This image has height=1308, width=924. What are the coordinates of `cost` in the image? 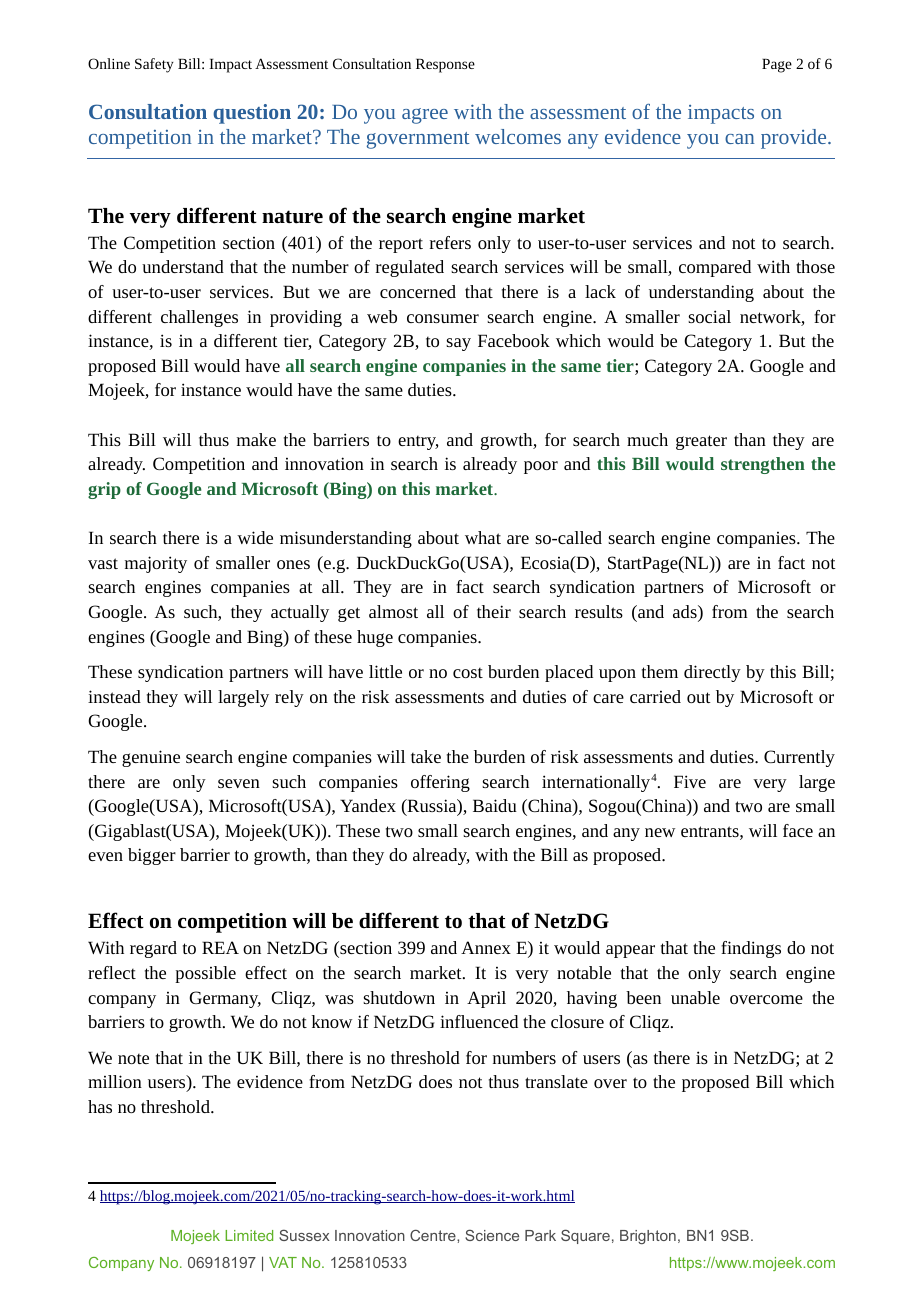 It's located at (468, 672).
